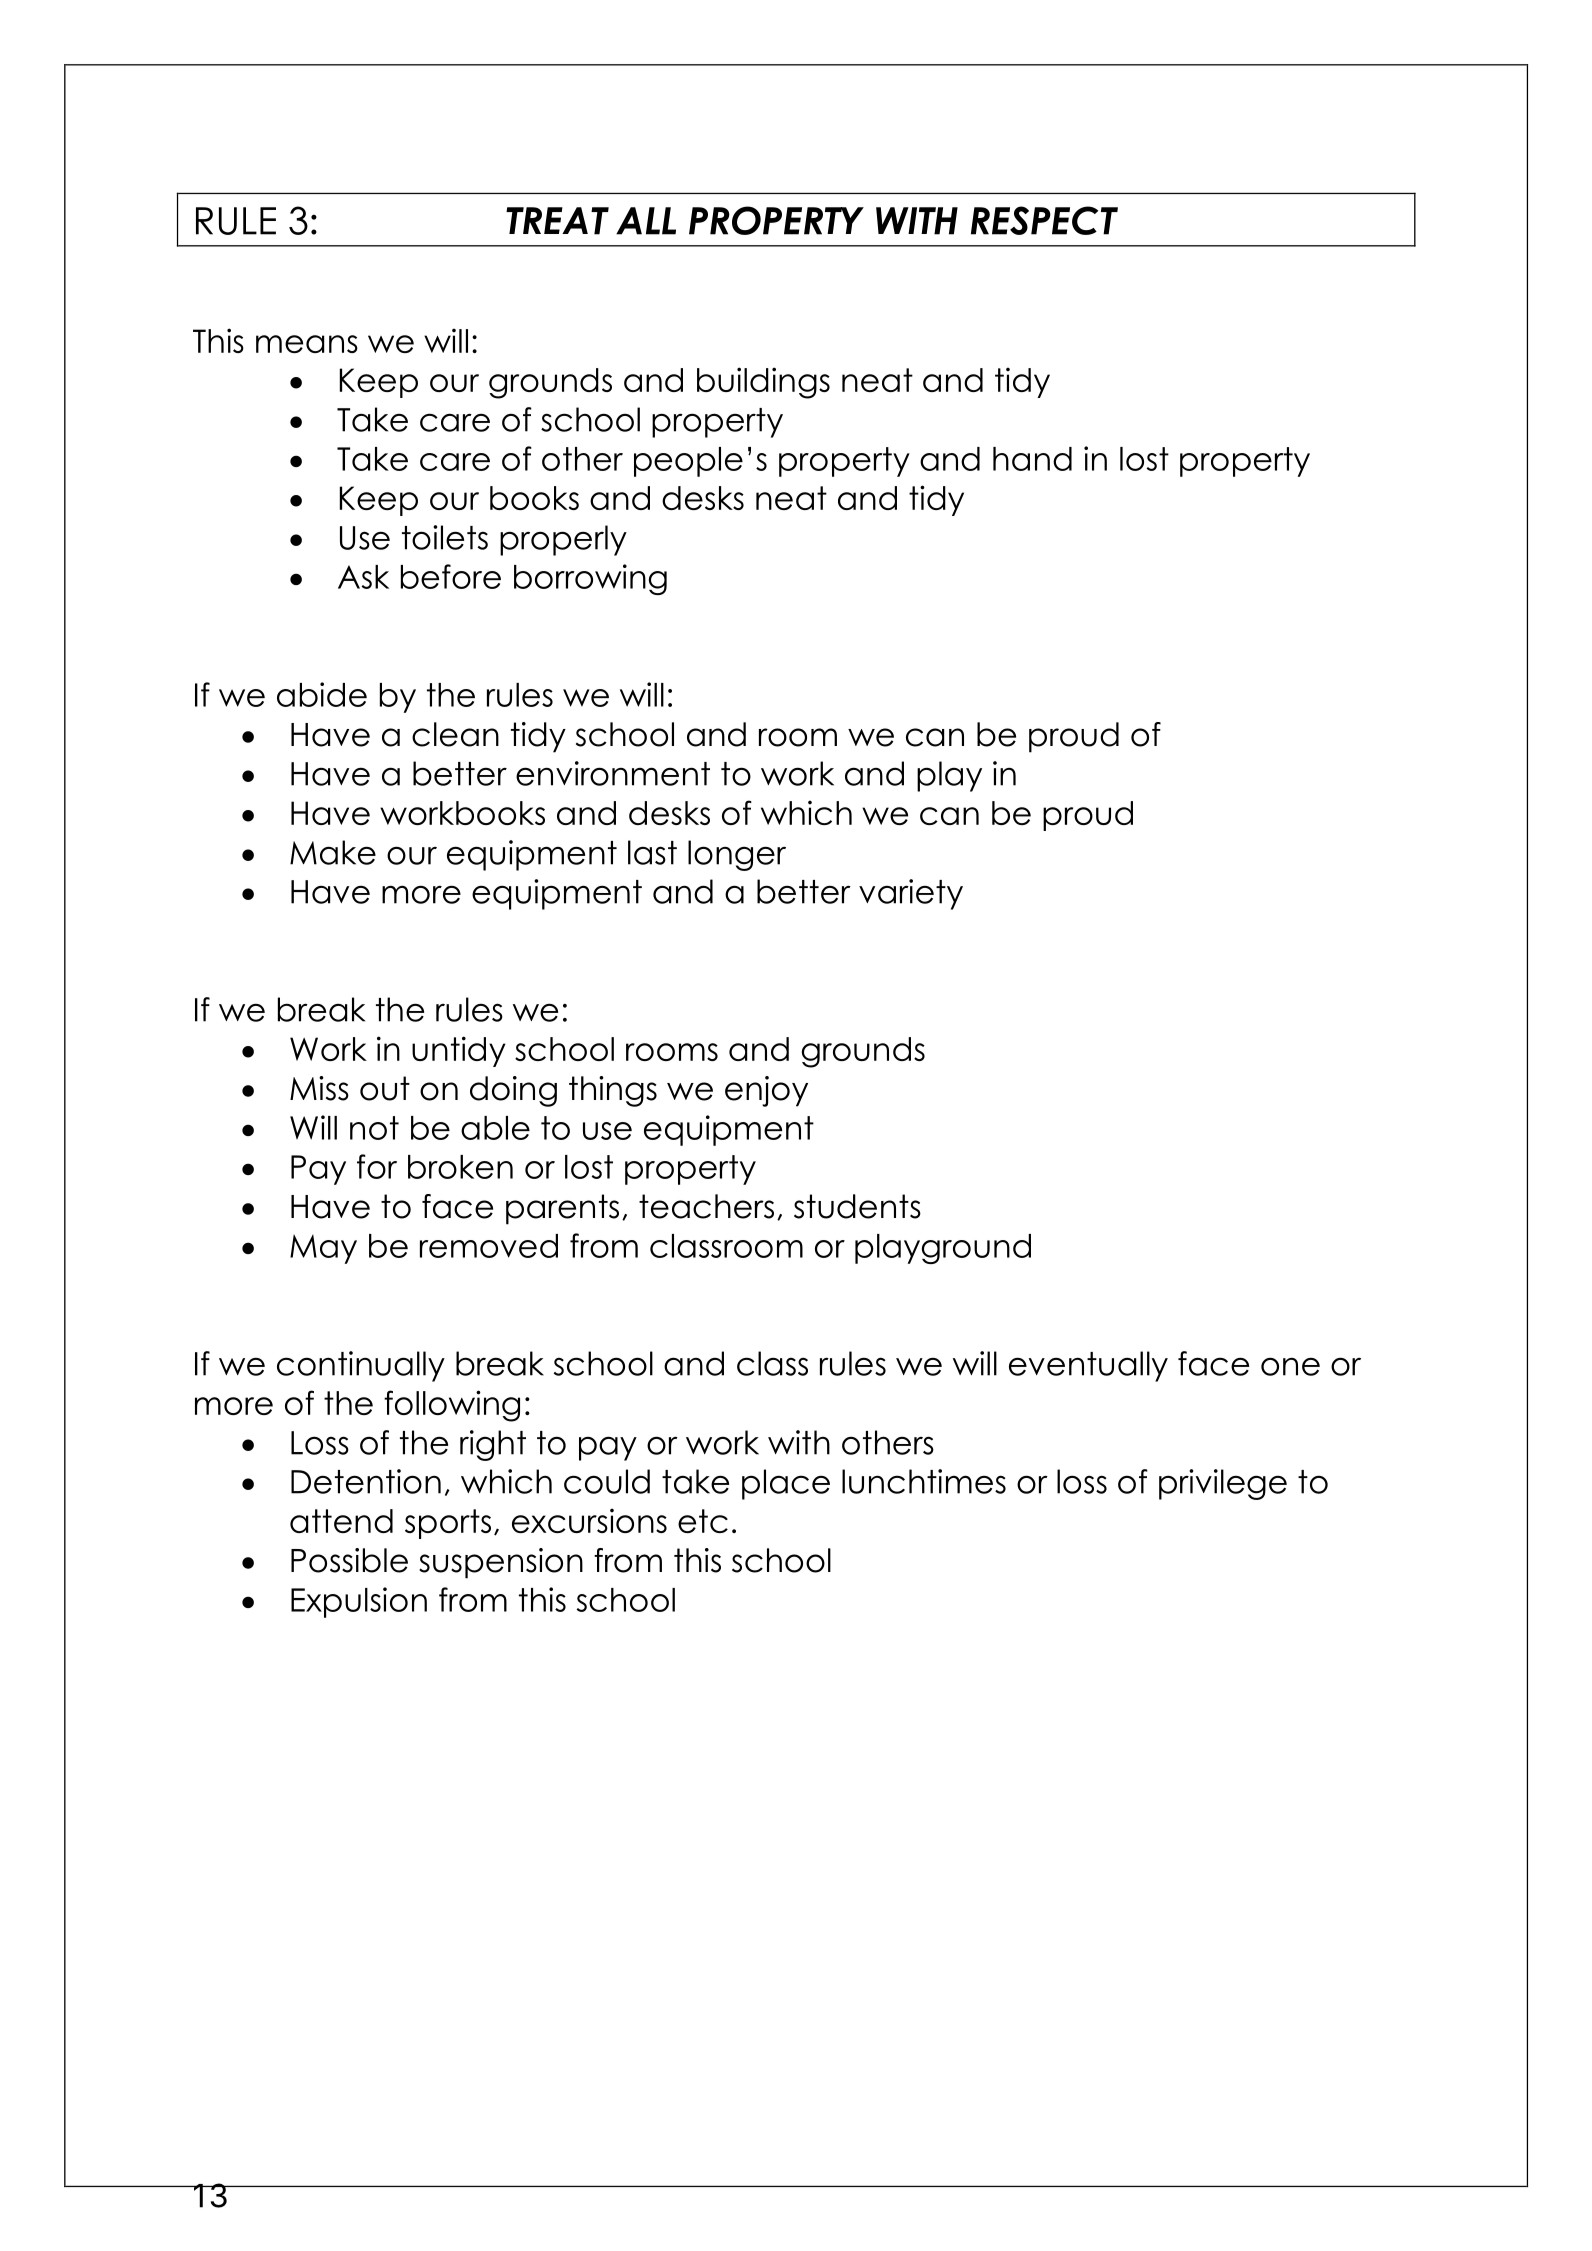 This image has height=2251, width=1592. Describe the element at coordinates (857, 1206) in the image. I see `students` at that location.
